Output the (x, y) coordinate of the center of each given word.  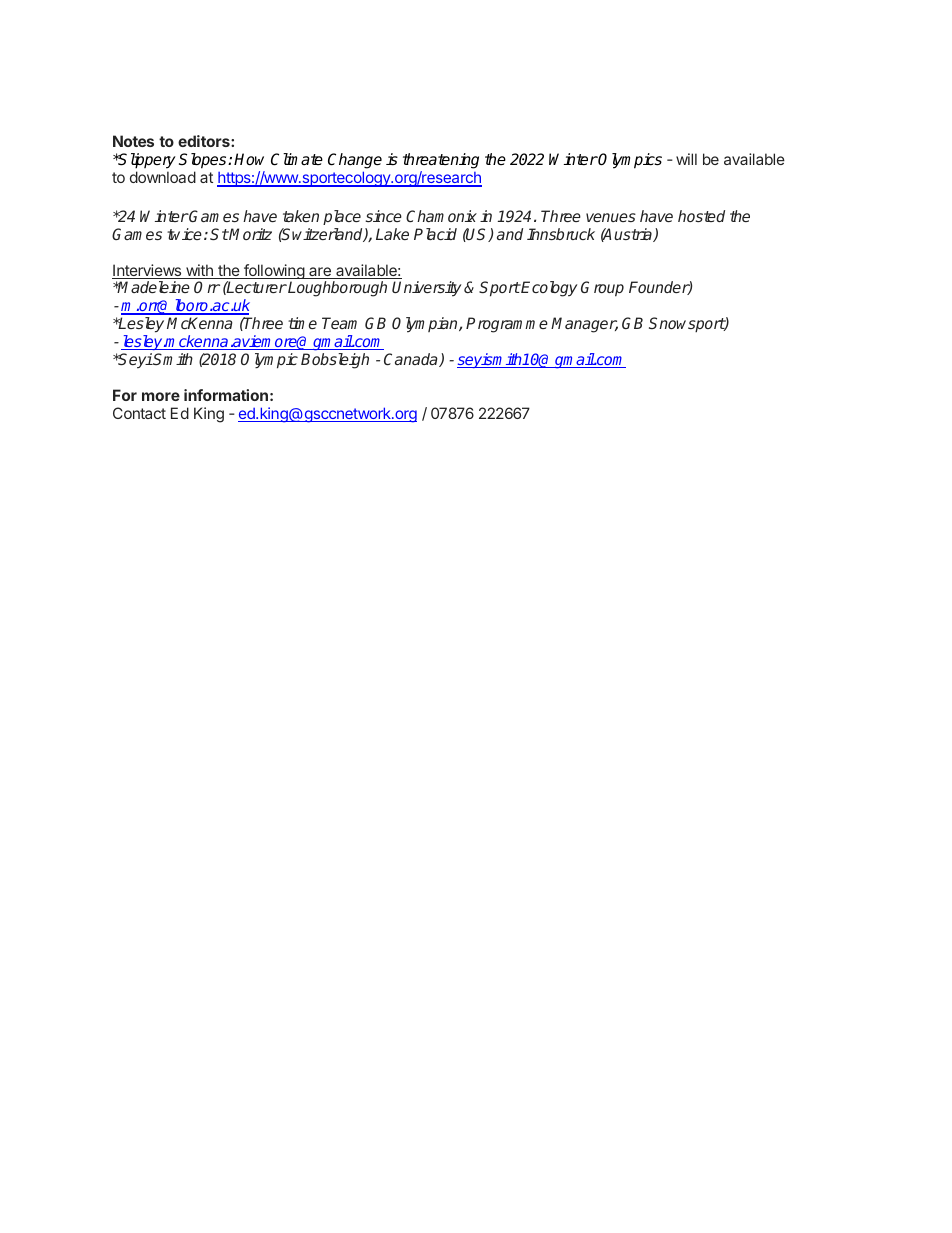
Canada (412, 360)
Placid (435, 234)
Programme (507, 325)
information (226, 395)
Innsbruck (561, 234)
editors (205, 141)
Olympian (426, 325)
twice (184, 234)
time (302, 323)
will (686, 159)
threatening (441, 162)
